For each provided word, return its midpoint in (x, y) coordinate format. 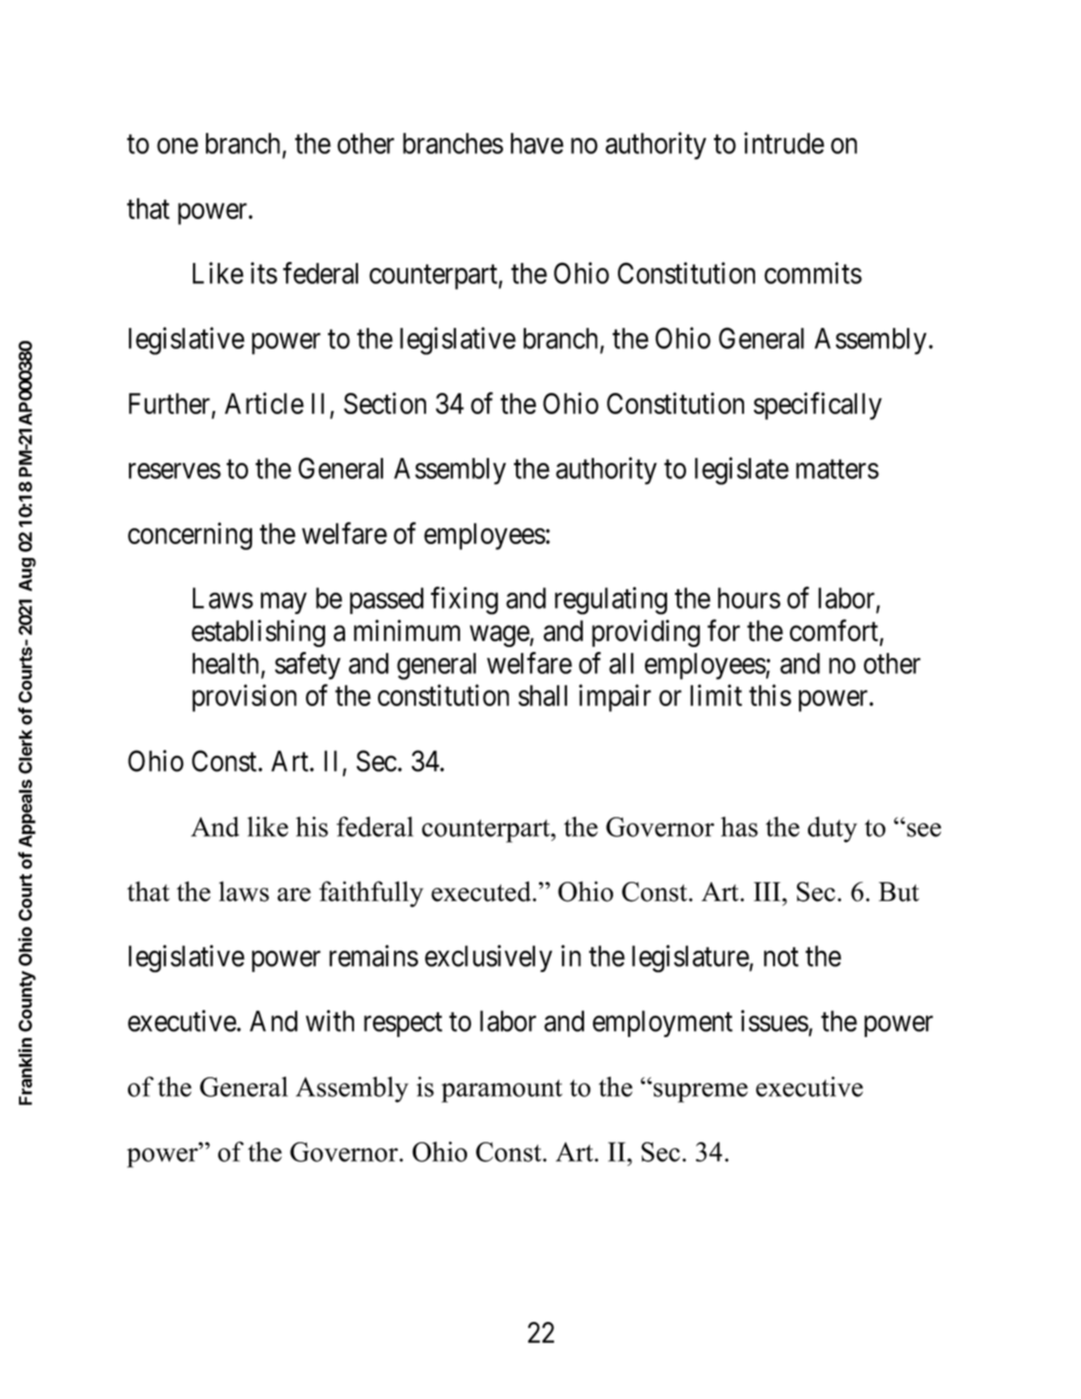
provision (244, 698)
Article (264, 403)
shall (542, 695)
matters (837, 469)
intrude (784, 143)
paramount (502, 1091)
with (330, 1021)
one (177, 146)
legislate (742, 471)
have (537, 143)
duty (832, 829)
